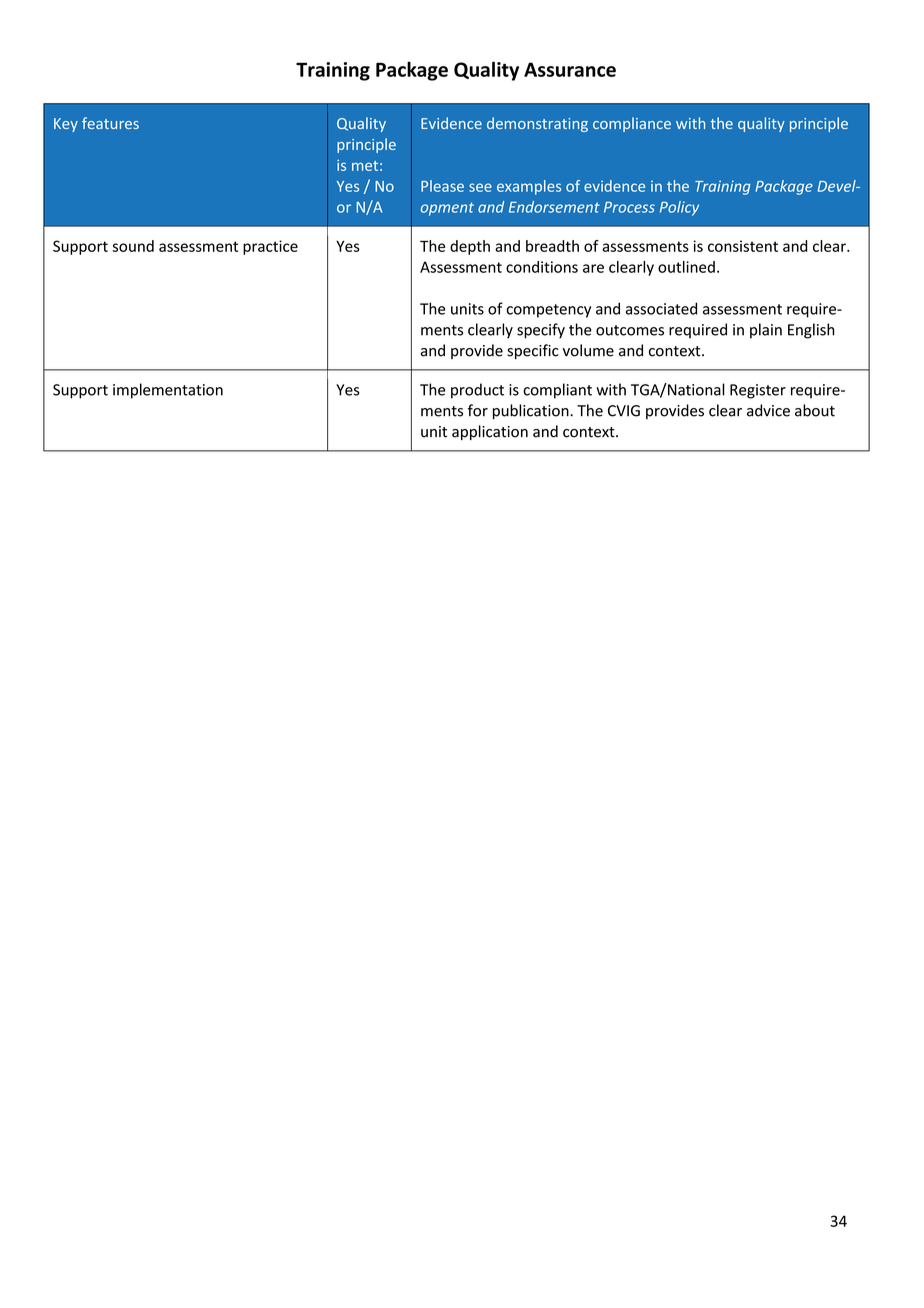 Image resolution: width=924 pixels, height=1308 pixels. What do you see at coordinates (570, 69) in the screenshot?
I see `Assurance` at bounding box center [570, 69].
